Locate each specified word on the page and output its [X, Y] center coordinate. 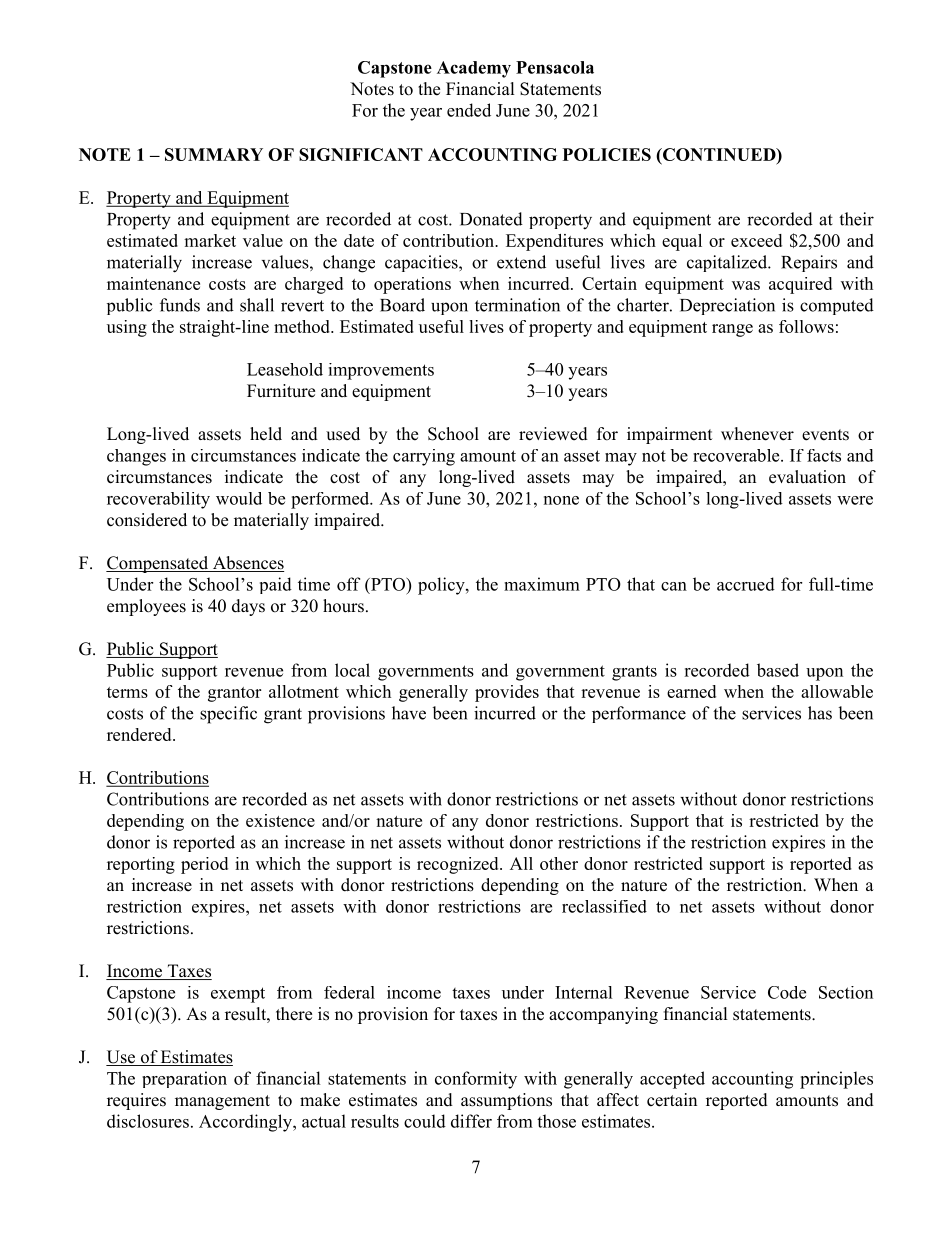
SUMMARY [214, 154]
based [778, 670]
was [746, 285]
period [204, 865]
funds [180, 305]
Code [787, 992]
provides [507, 693]
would [239, 498]
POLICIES [607, 154]
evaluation [807, 477]
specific [228, 715]
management [222, 1102]
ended [469, 110]
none [561, 500]
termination [517, 305]
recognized [459, 865]
